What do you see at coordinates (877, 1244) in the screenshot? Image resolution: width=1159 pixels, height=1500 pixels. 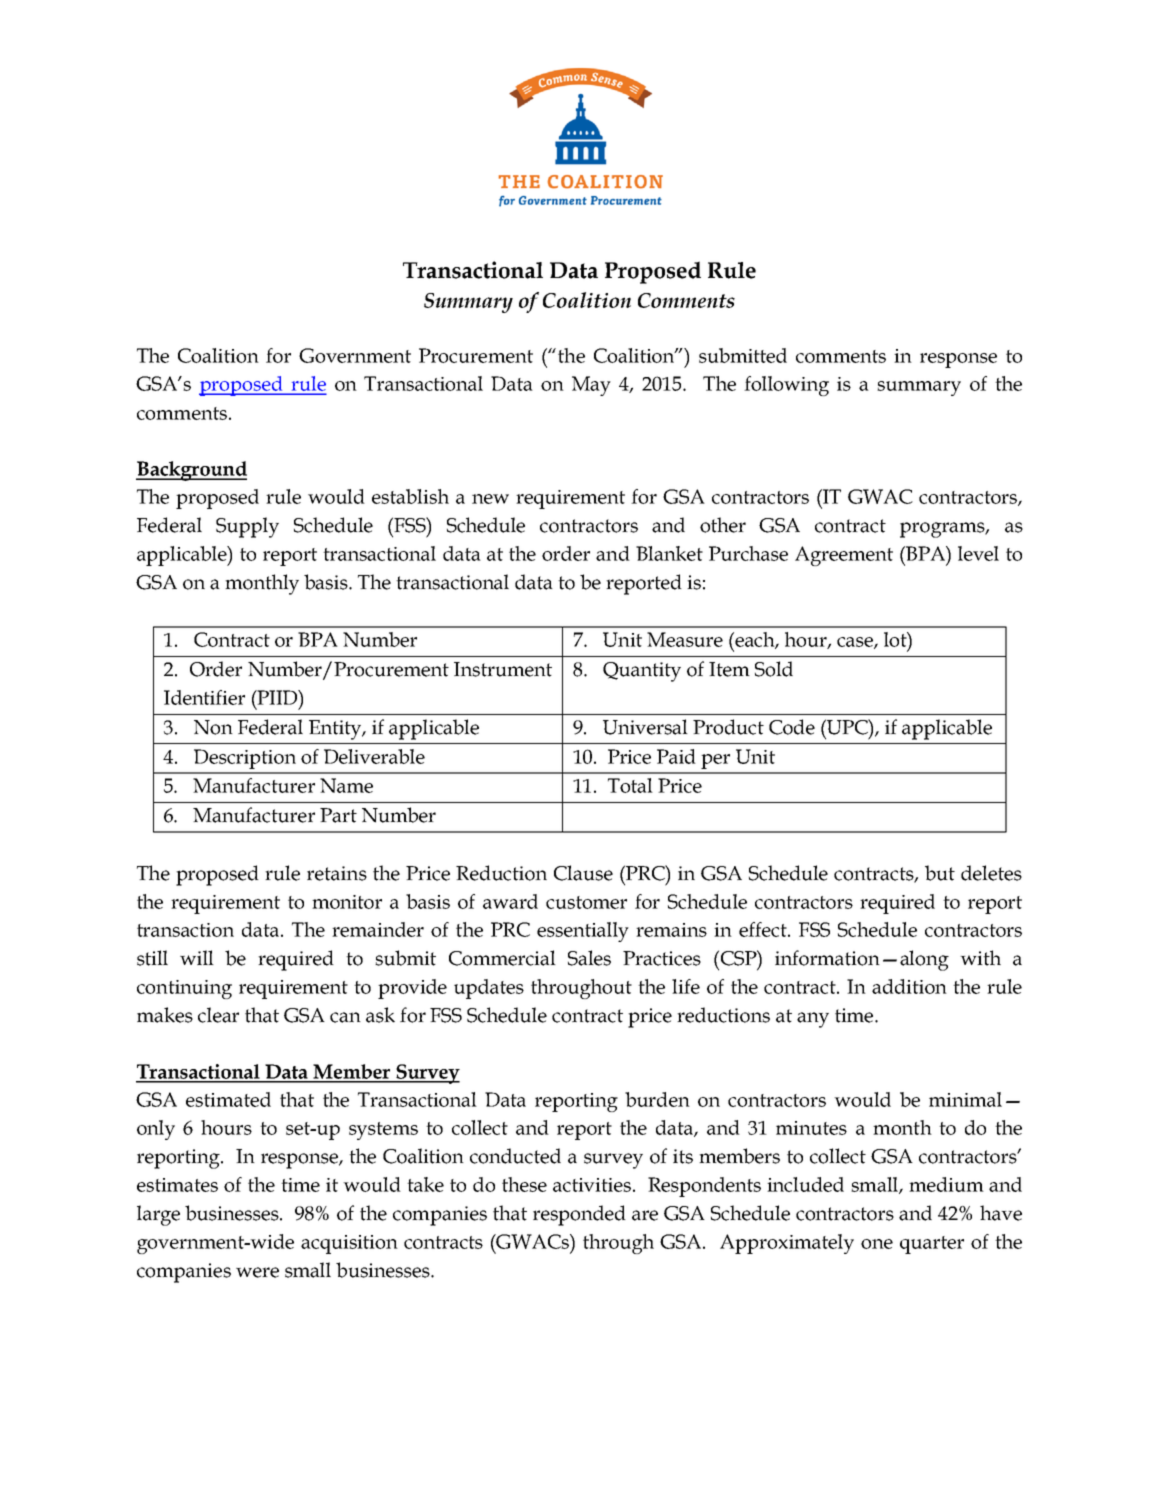 I see `one` at bounding box center [877, 1244].
